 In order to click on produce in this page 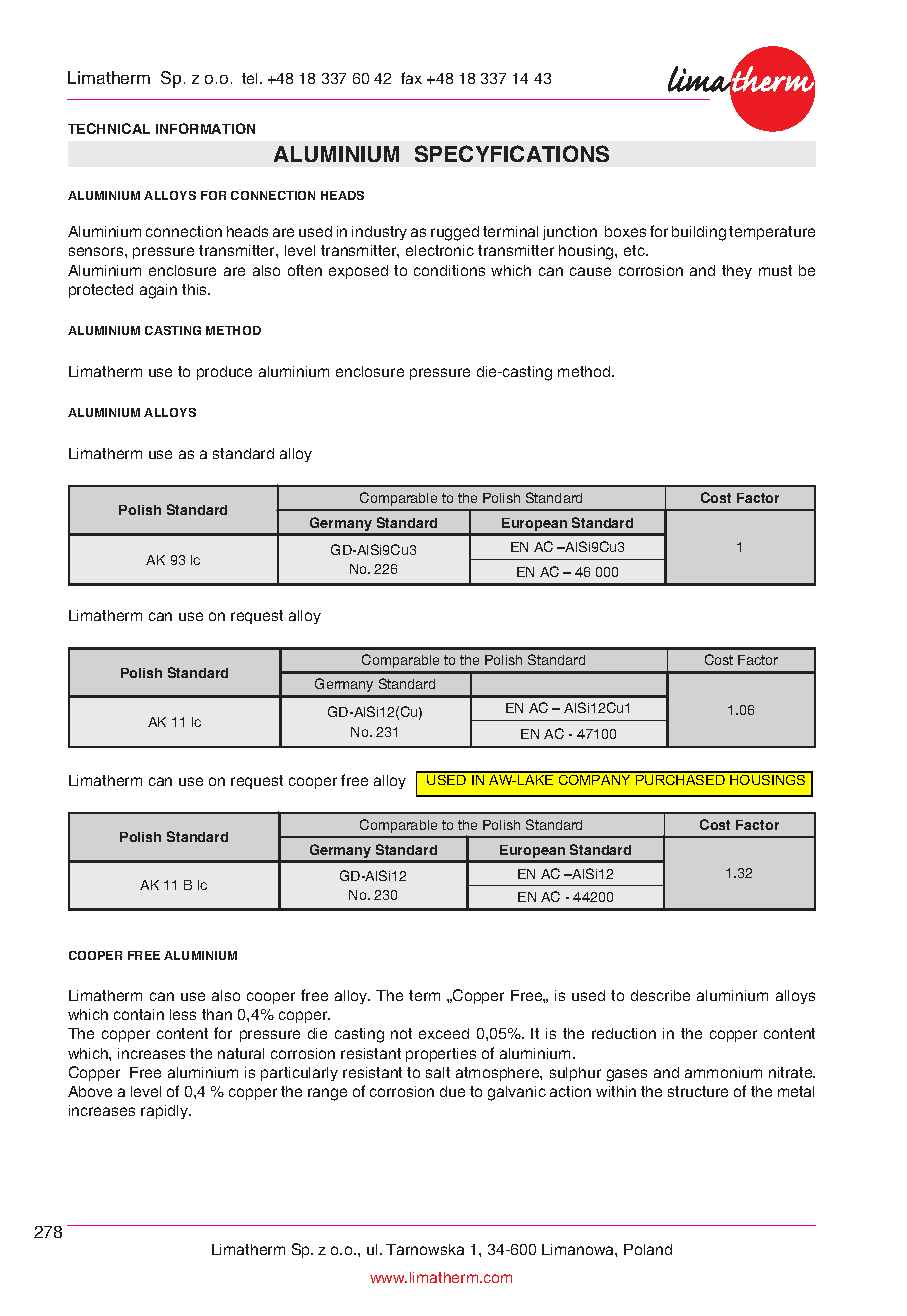, I will do `click(224, 373)`.
